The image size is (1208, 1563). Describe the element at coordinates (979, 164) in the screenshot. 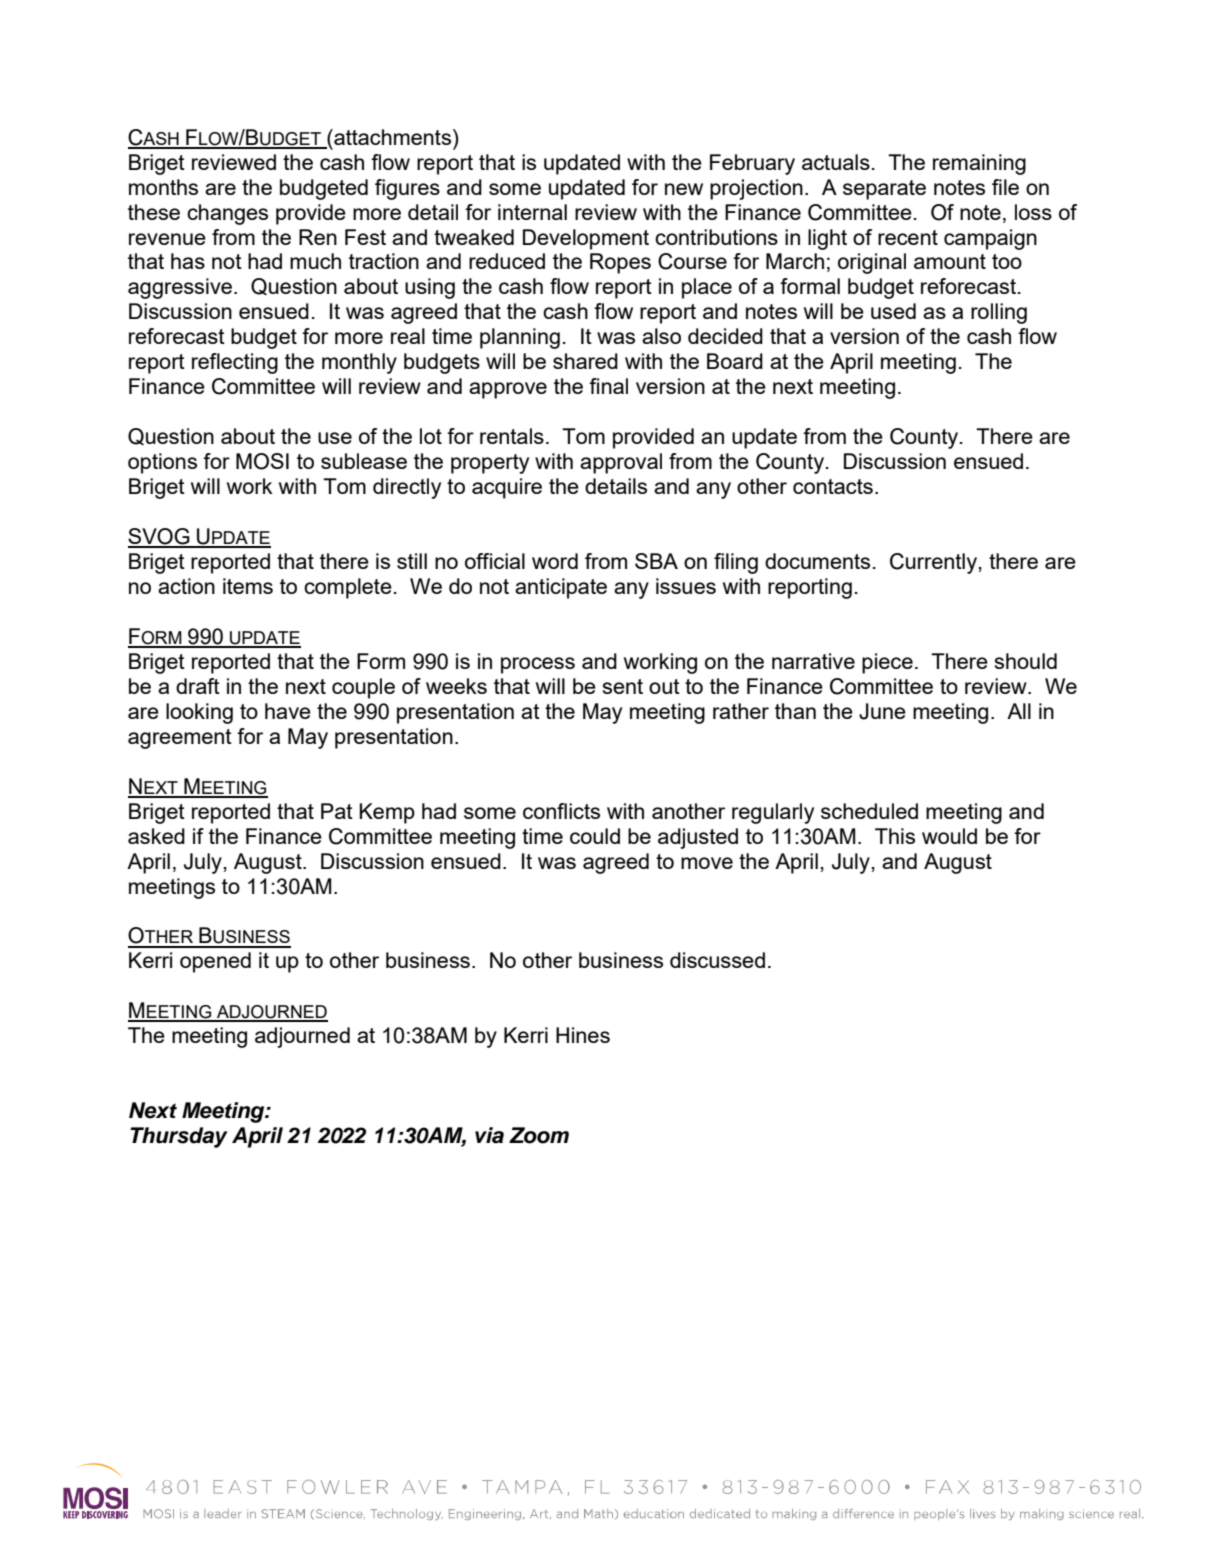

I see `remaining` at that location.
